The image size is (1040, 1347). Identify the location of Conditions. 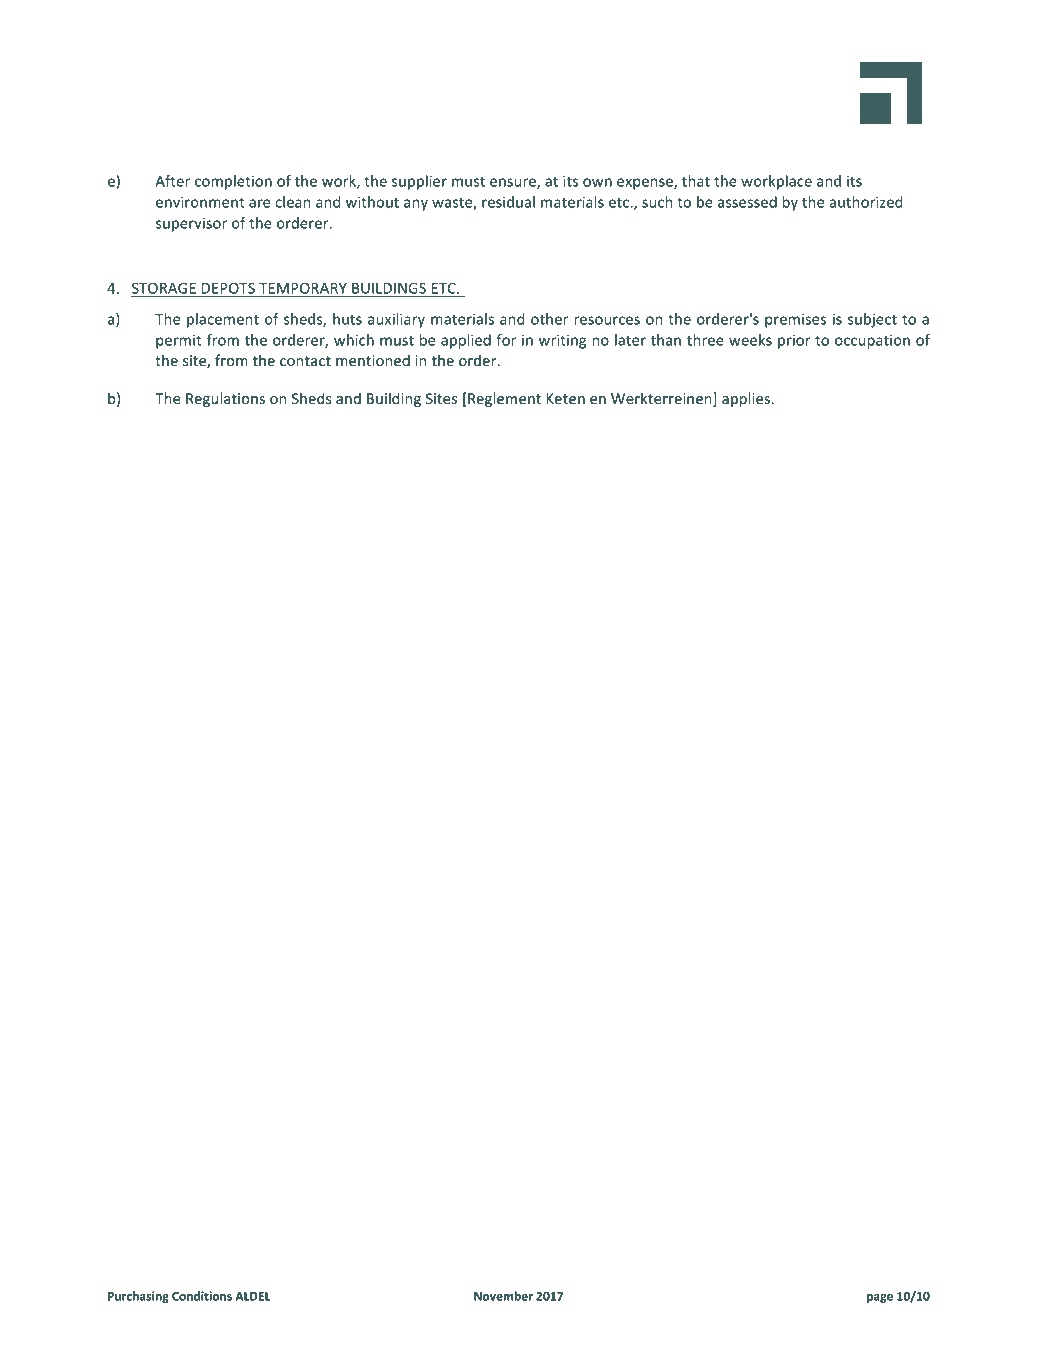
(202, 1296).
